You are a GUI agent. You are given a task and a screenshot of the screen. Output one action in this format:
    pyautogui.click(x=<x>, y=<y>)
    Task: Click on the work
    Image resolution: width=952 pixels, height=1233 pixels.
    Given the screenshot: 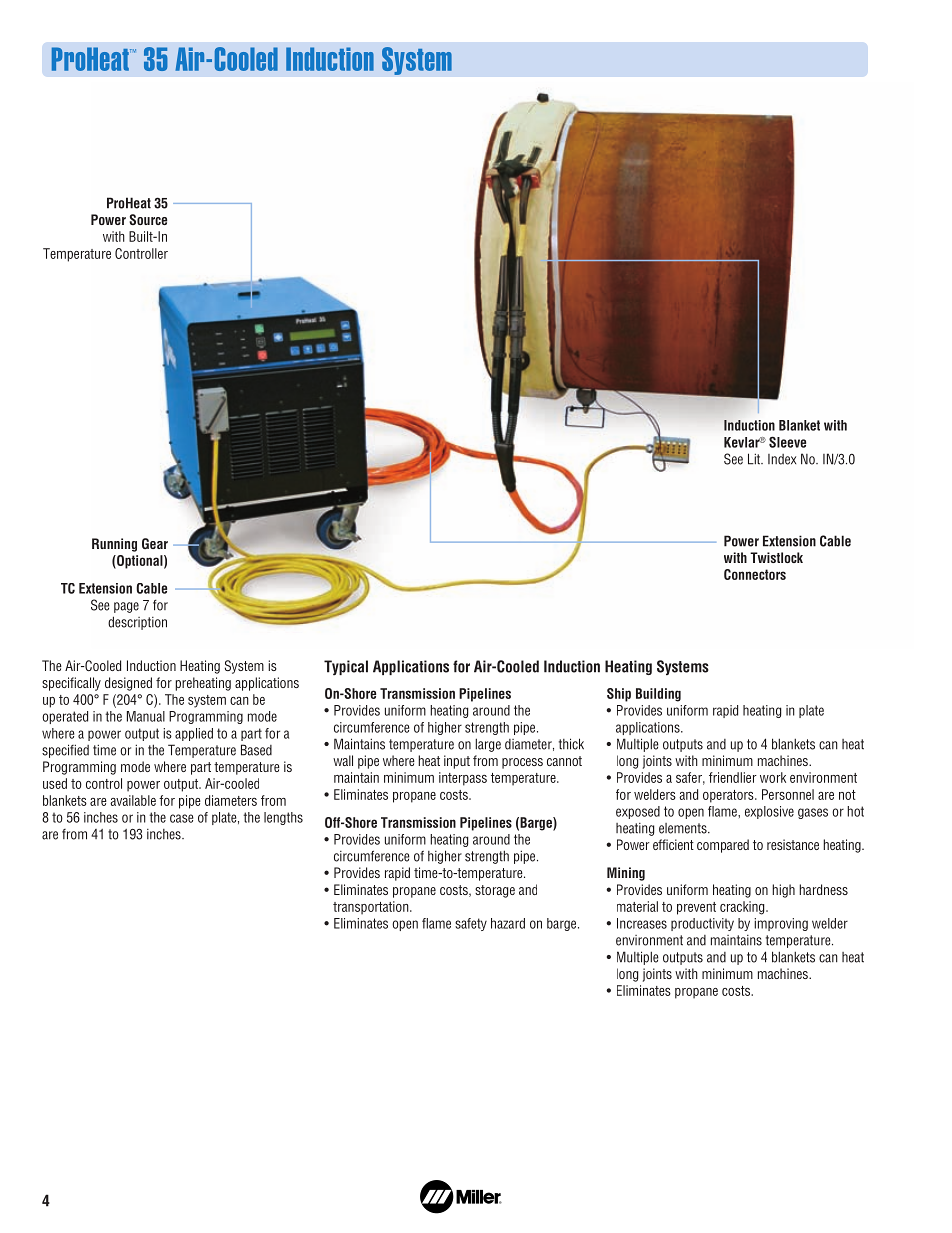 What is the action you would take?
    pyautogui.click(x=773, y=777)
